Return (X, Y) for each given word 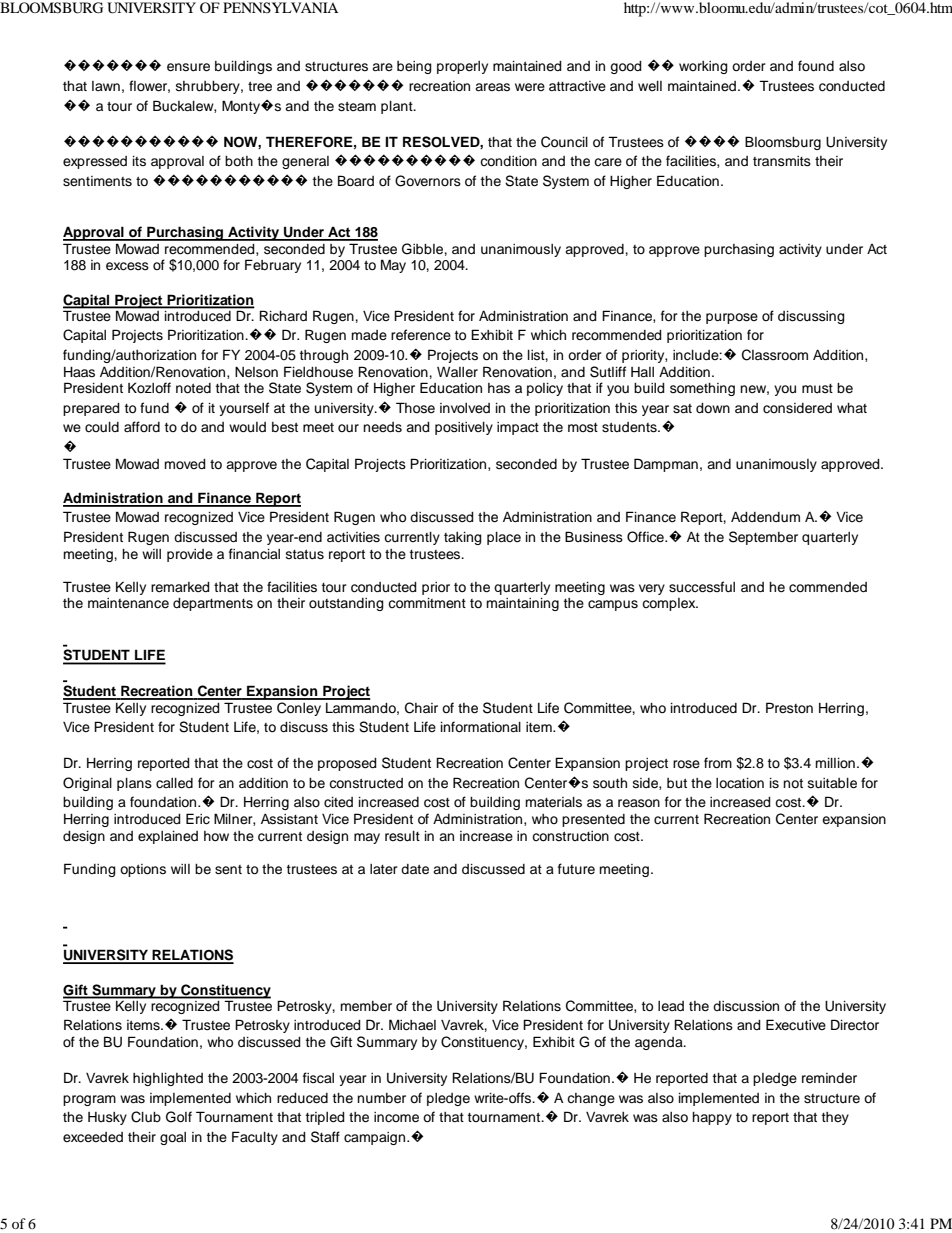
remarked (180, 587)
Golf (179, 1117)
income (396, 1117)
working (703, 67)
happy (712, 1118)
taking (463, 538)
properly (462, 67)
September (763, 538)
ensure (188, 67)
